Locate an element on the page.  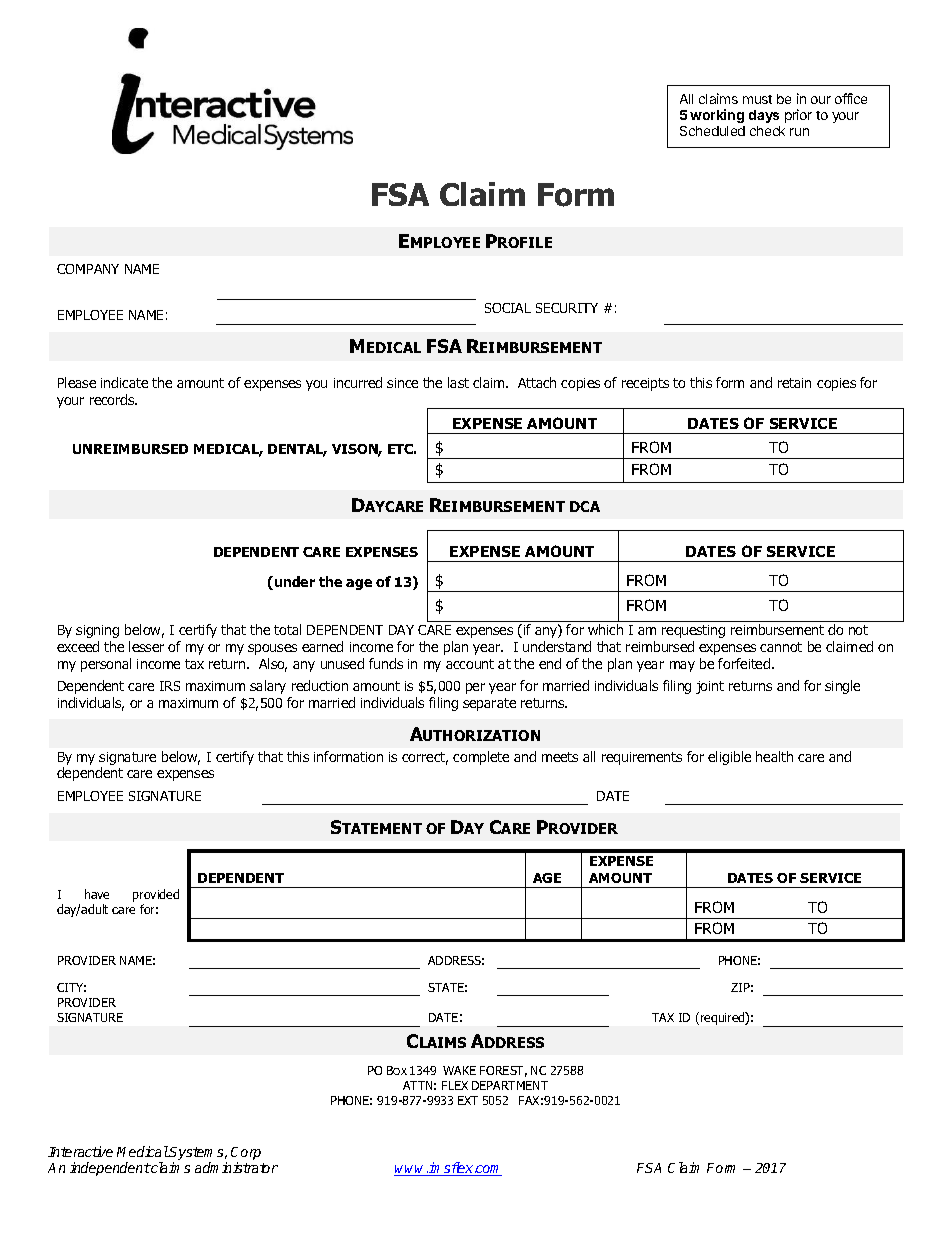
last is located at coordinates (458, 382).
